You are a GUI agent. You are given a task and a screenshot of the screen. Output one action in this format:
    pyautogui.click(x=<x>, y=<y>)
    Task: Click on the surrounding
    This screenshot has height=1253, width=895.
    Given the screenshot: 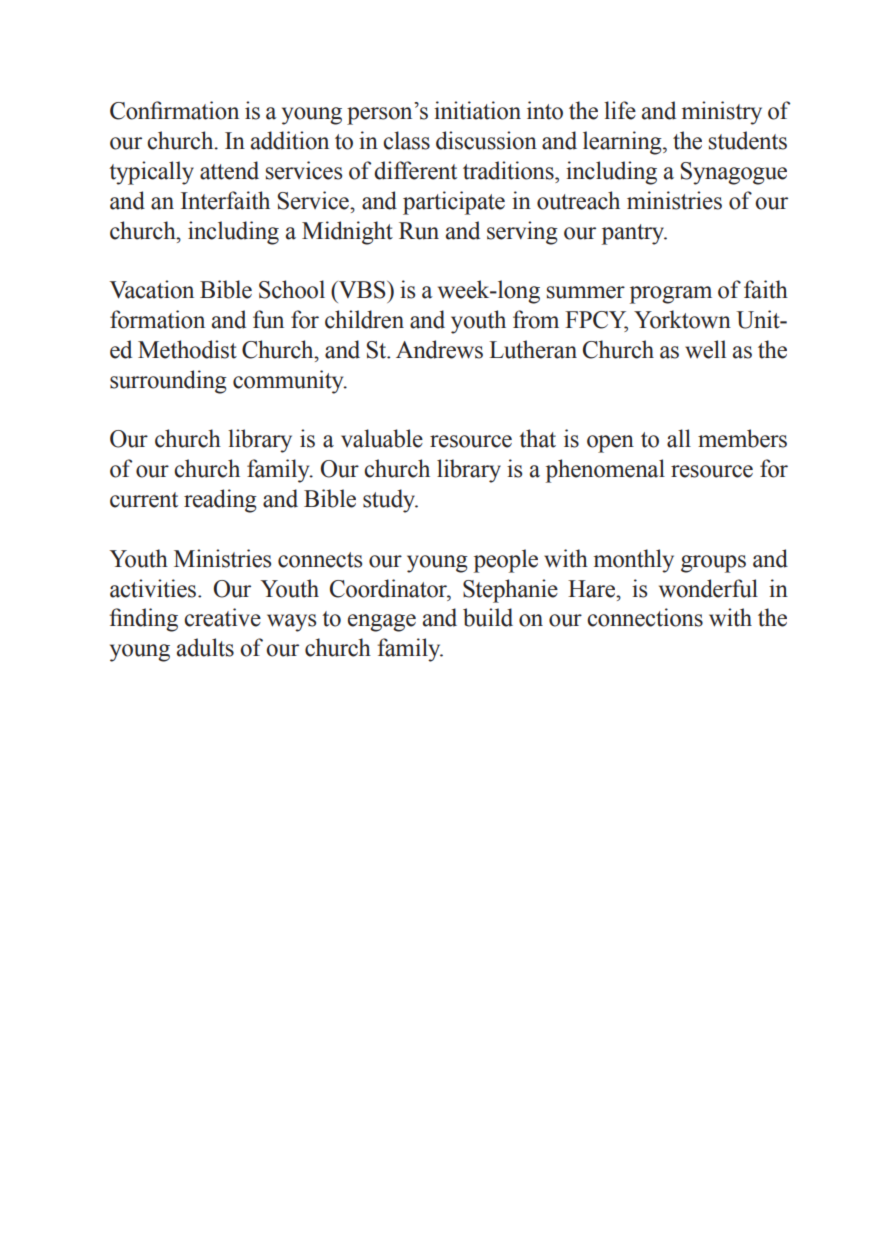 What is the action you would take?
    pyautogui.click(x=168, y=382)
